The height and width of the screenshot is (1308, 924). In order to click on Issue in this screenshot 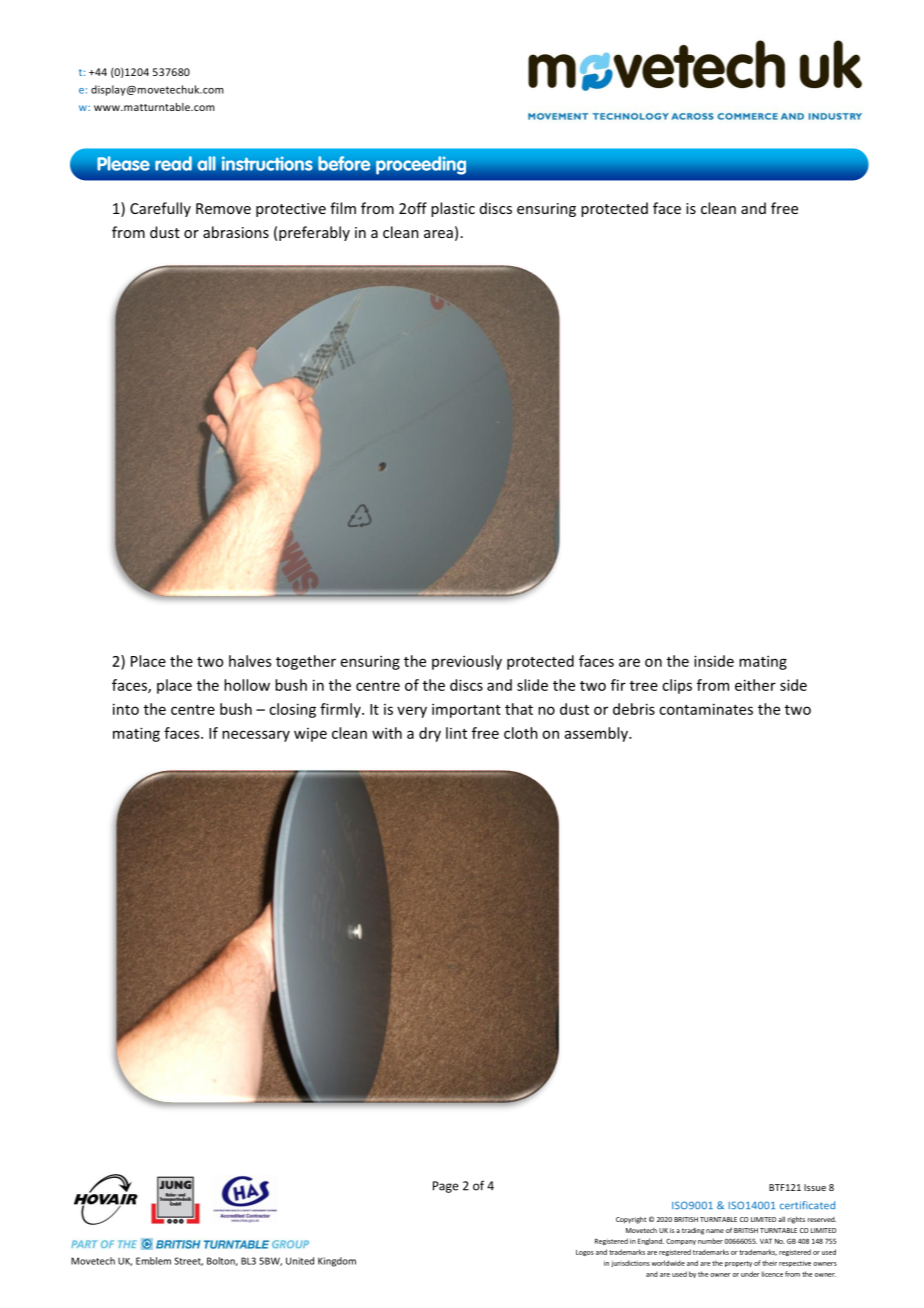, I will do `click(815, 1187)`.
